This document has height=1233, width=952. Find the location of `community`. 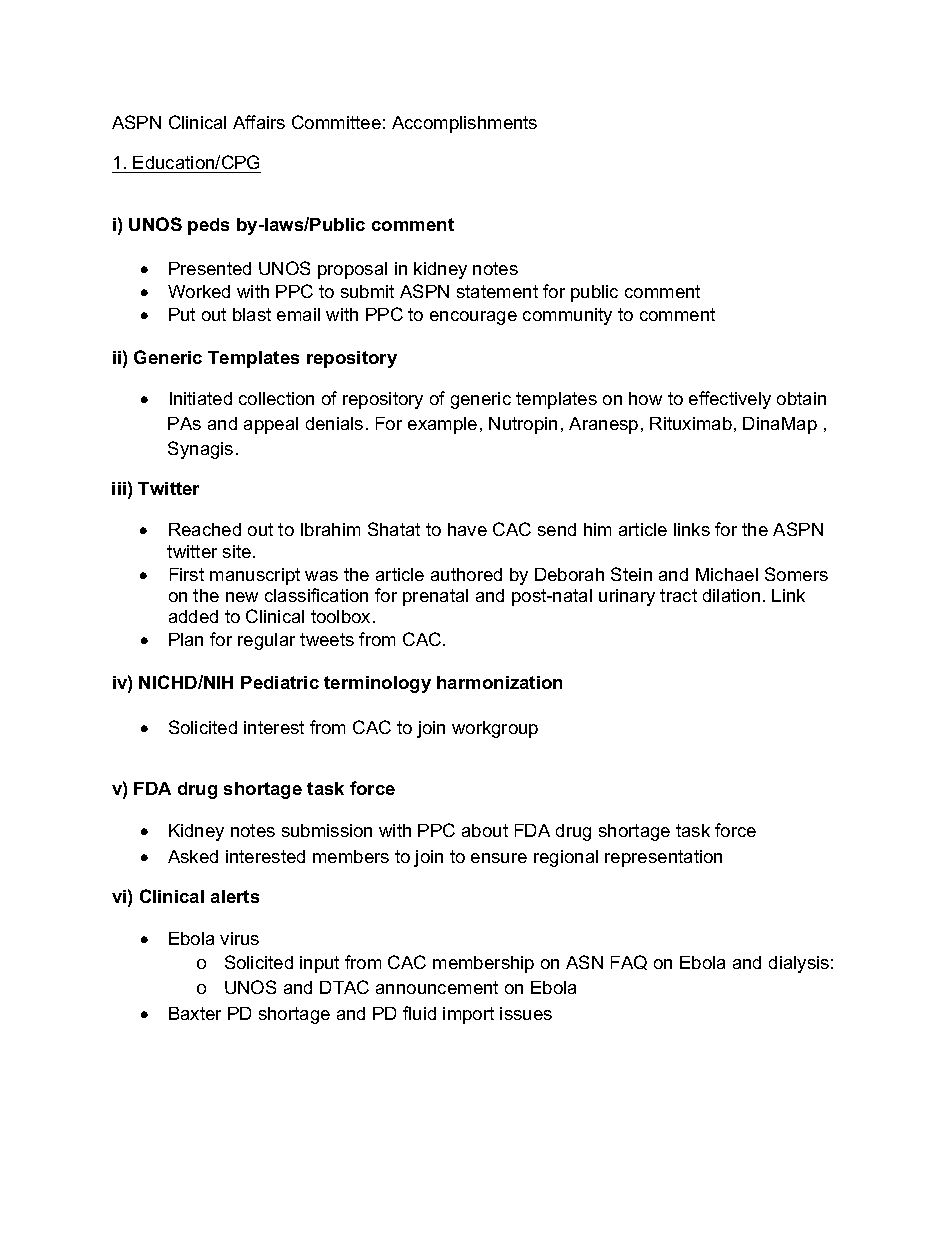

community is located at coordinates (567, 316).
